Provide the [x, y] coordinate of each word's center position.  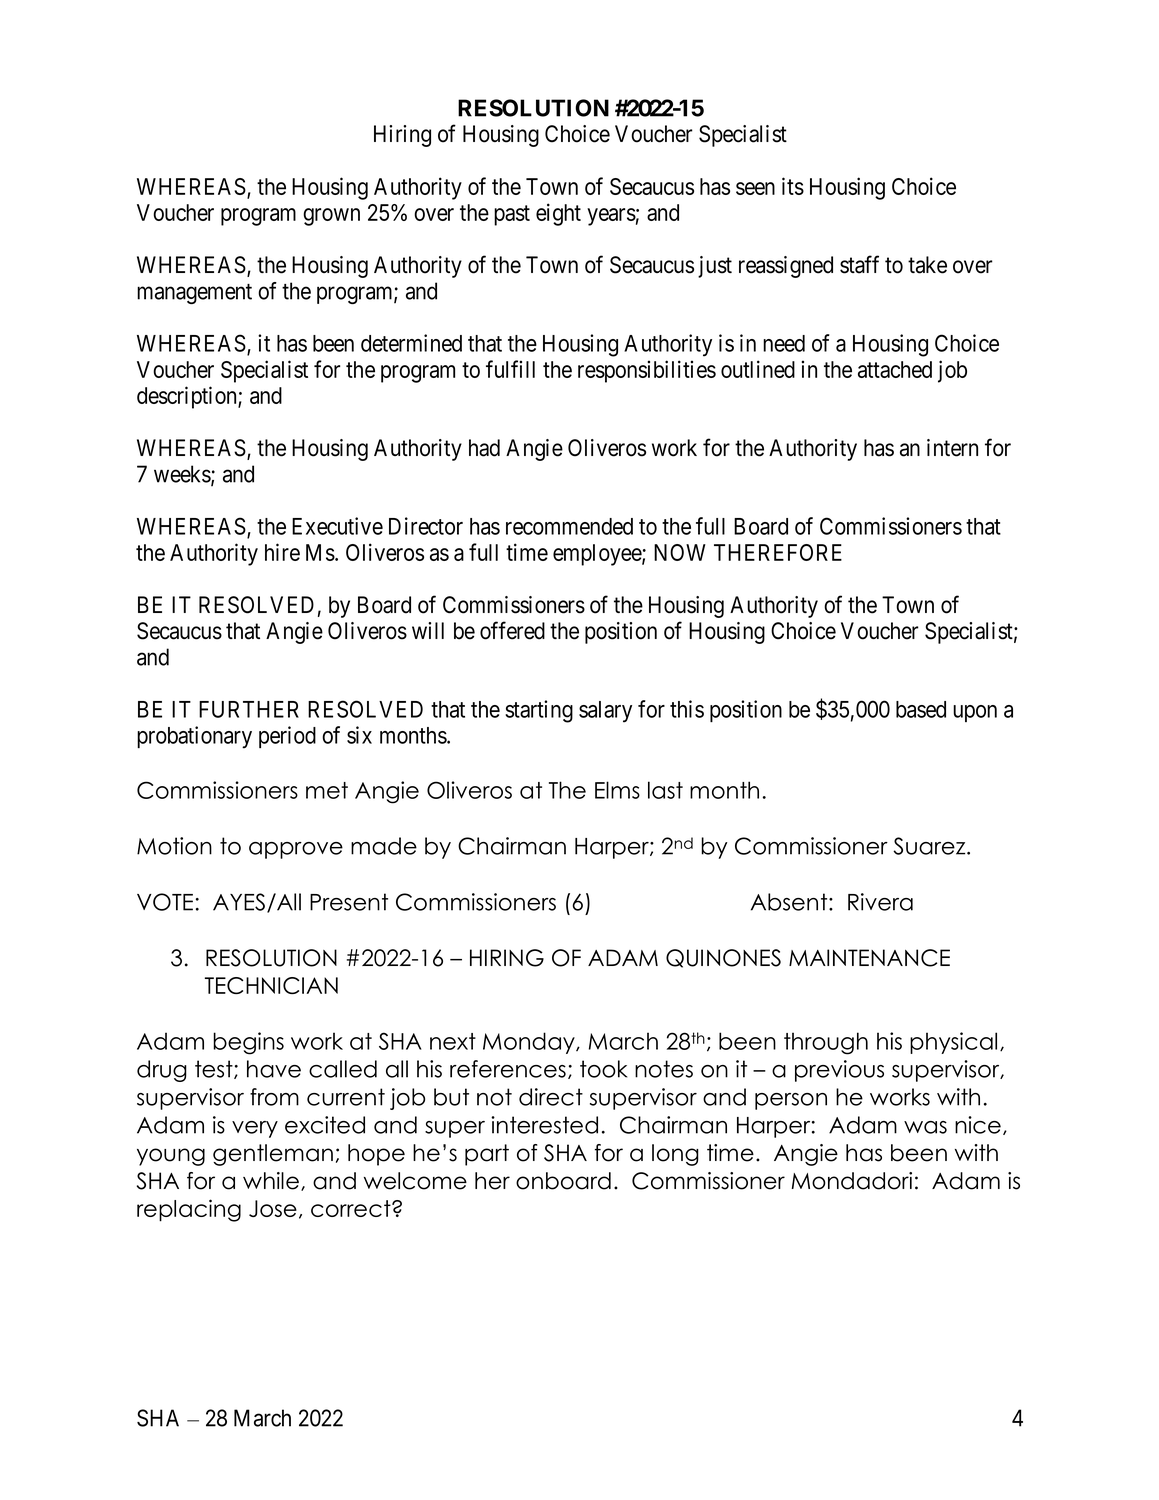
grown [331, 217]
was [925, 1127]
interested [544, 1125]
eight [558, 214]
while [272, 1181]
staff [859, 264]
